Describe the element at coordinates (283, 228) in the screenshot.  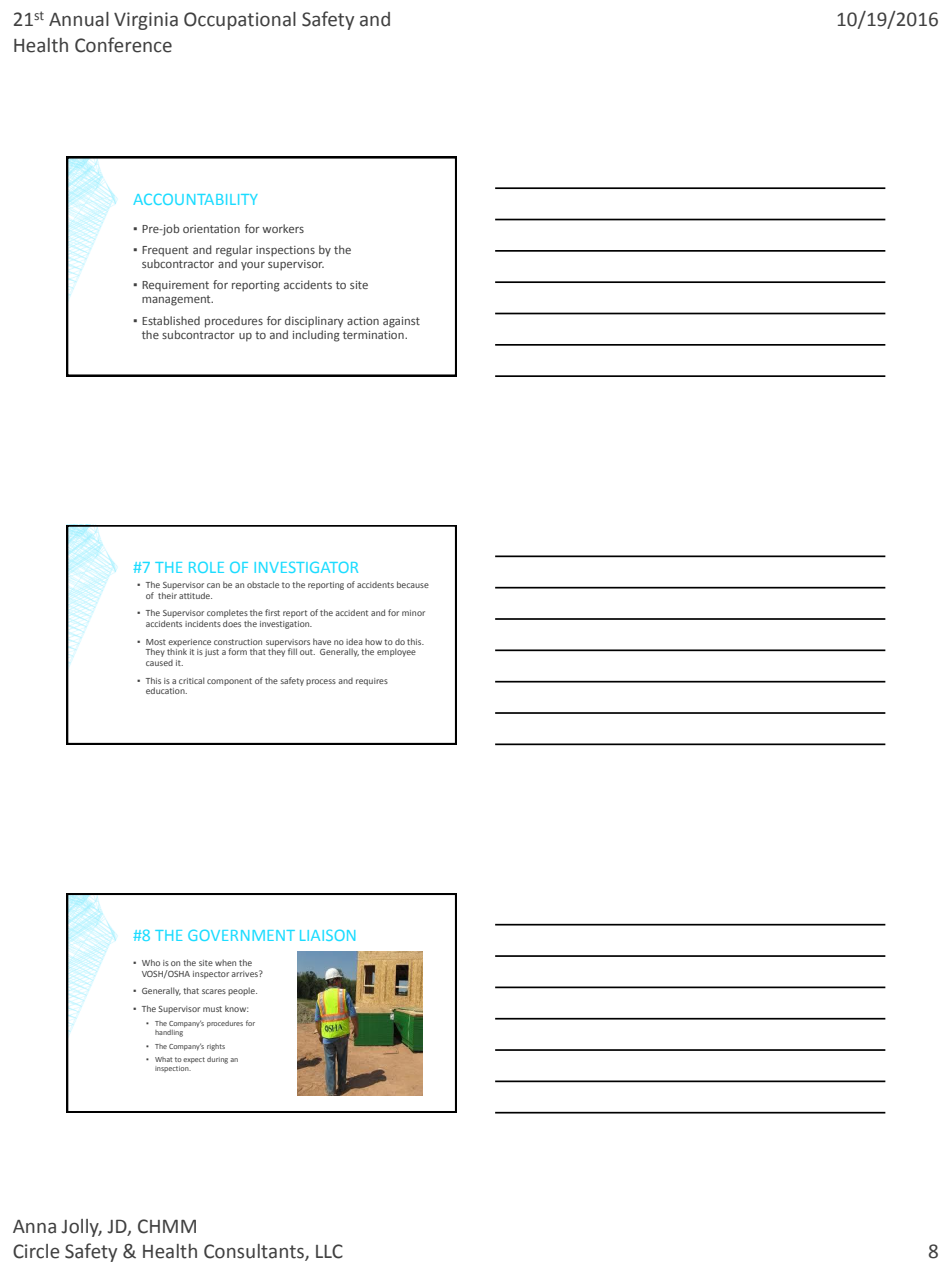
I see `workers` at that location.
